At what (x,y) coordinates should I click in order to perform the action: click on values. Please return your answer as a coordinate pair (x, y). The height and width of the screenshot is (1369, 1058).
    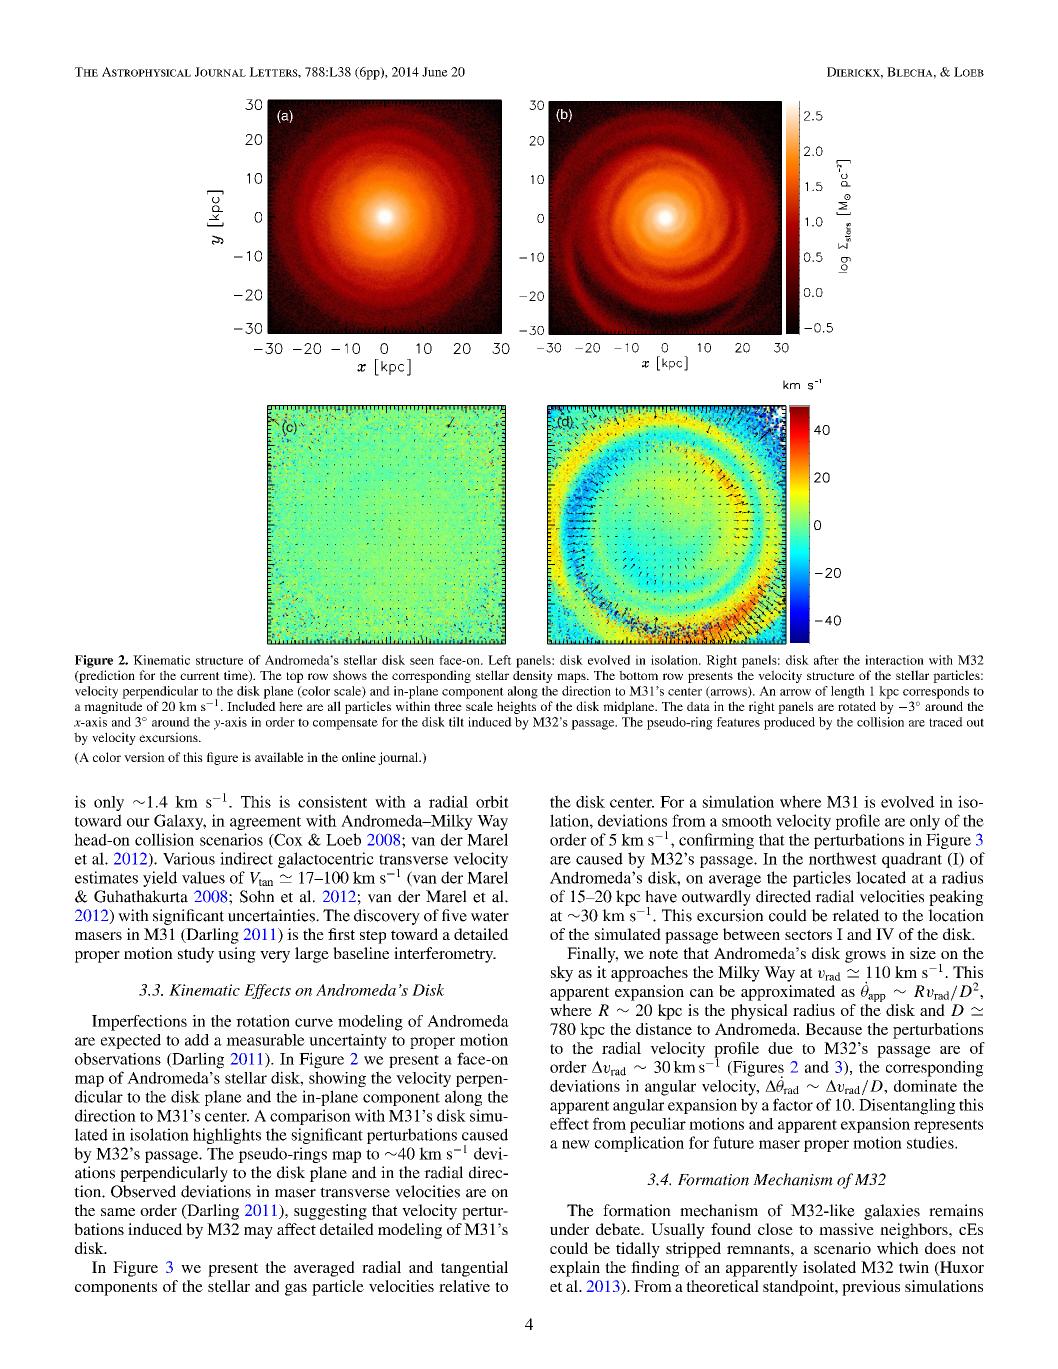
    Looking at the image, I should click on (203, 877).
